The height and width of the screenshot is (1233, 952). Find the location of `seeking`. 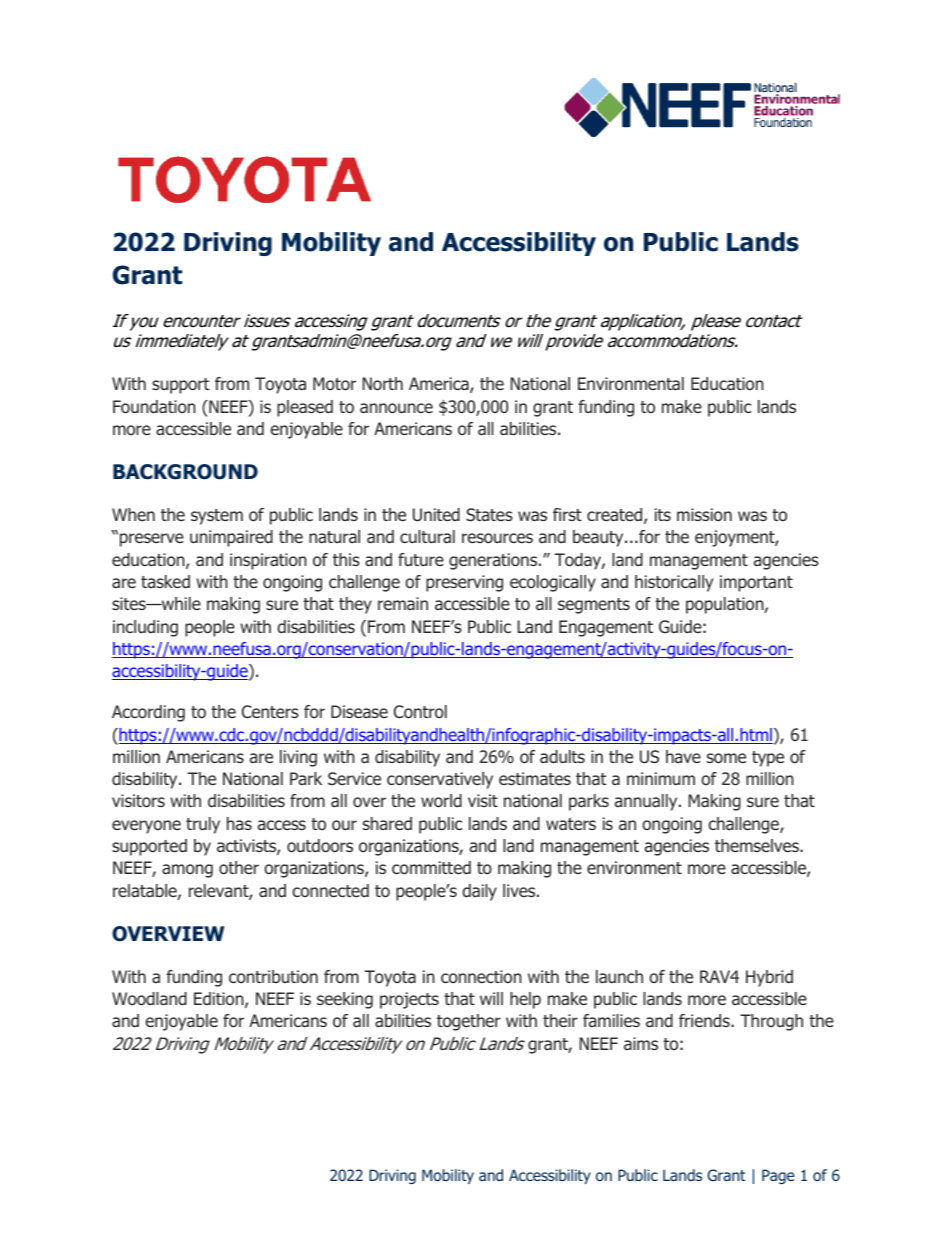

seeking is located at coordinates (345, 1000).
